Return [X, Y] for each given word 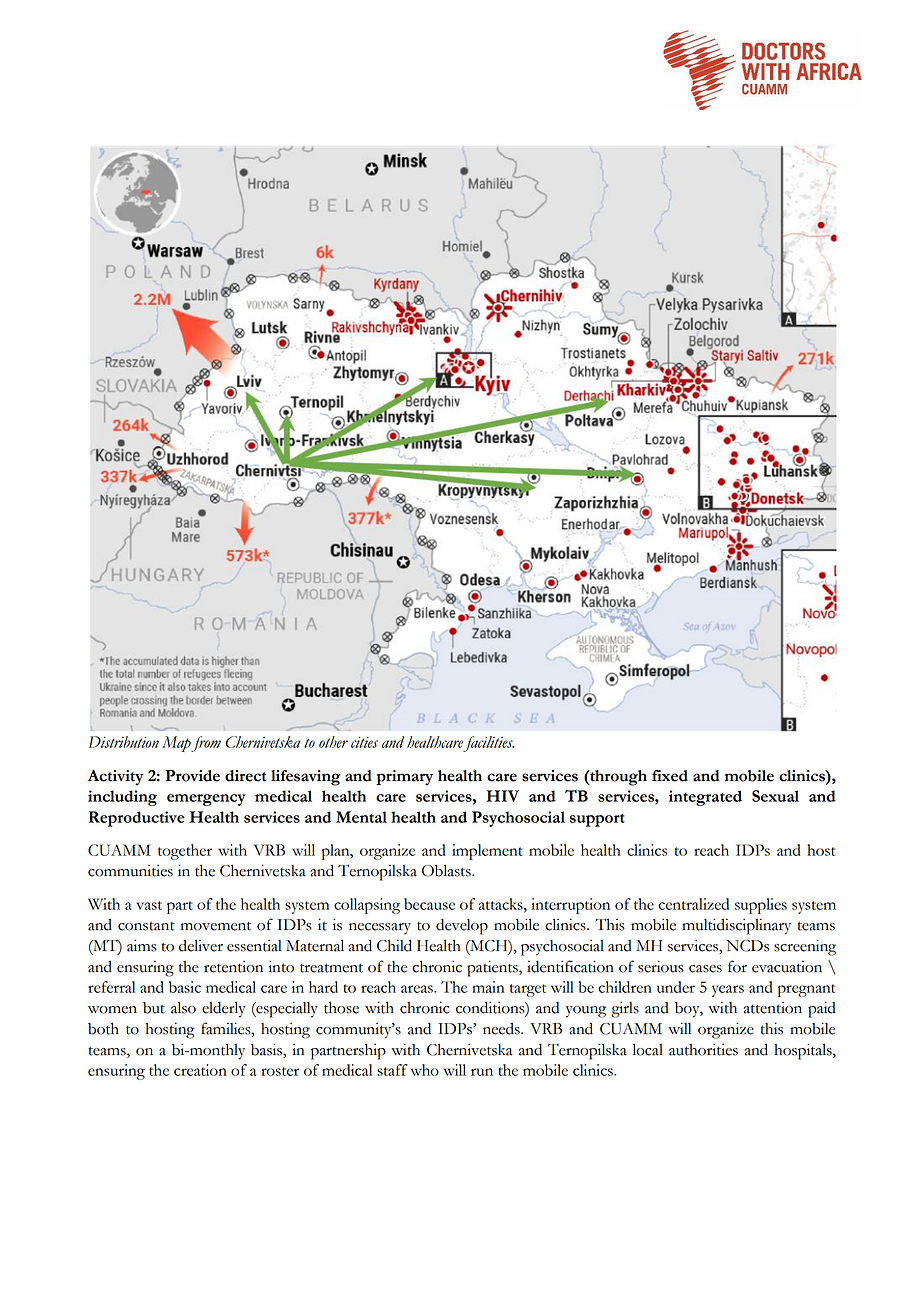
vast [149, 905]
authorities [703, 1049]
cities [364, 742]
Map [177, 744]
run [482, 1072]
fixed [670, 776]
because [429, 904]
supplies [761, 906]
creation [200, 1070]
